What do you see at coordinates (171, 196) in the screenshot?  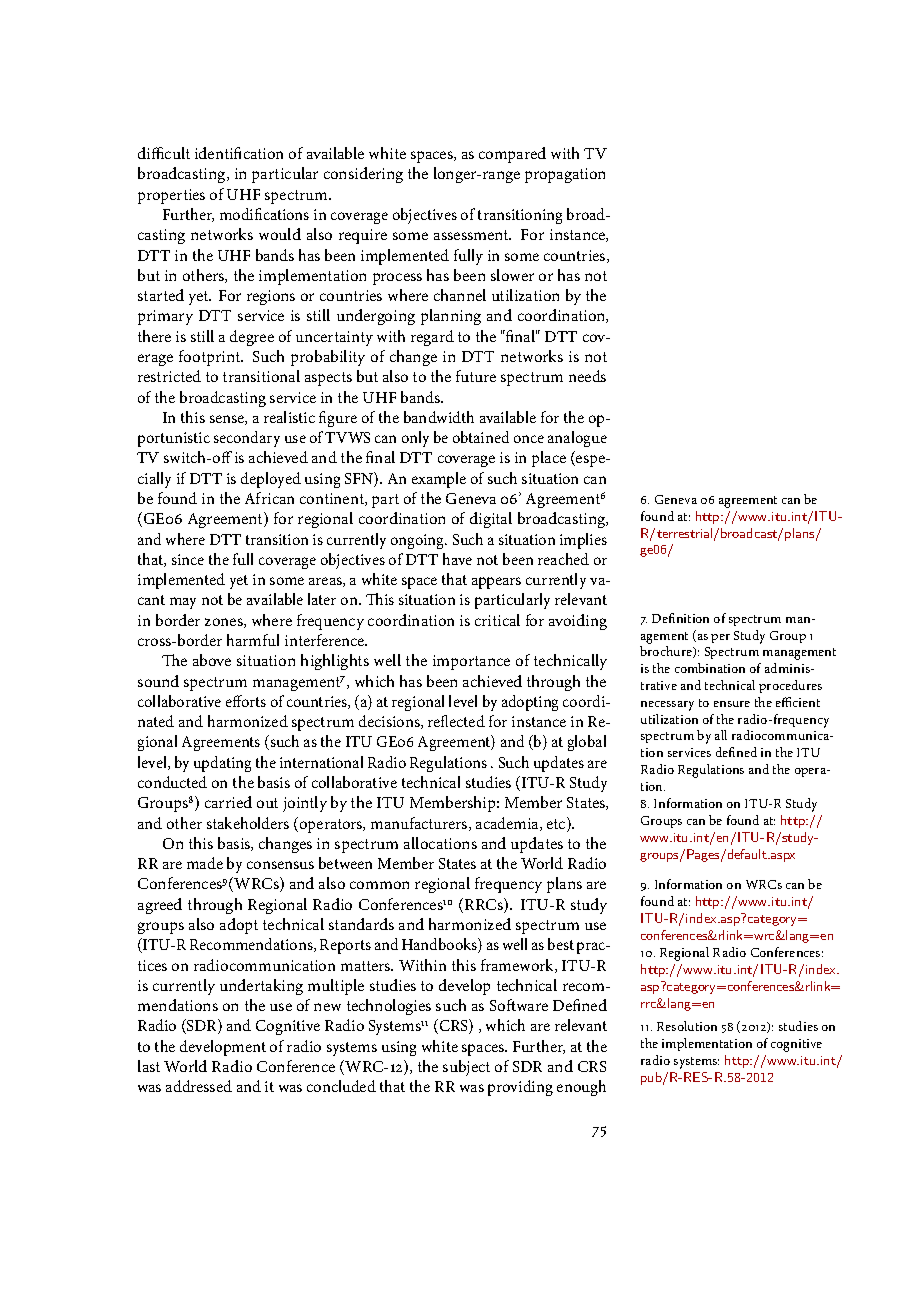 I see `properties` at bounding box center [171, 196].
